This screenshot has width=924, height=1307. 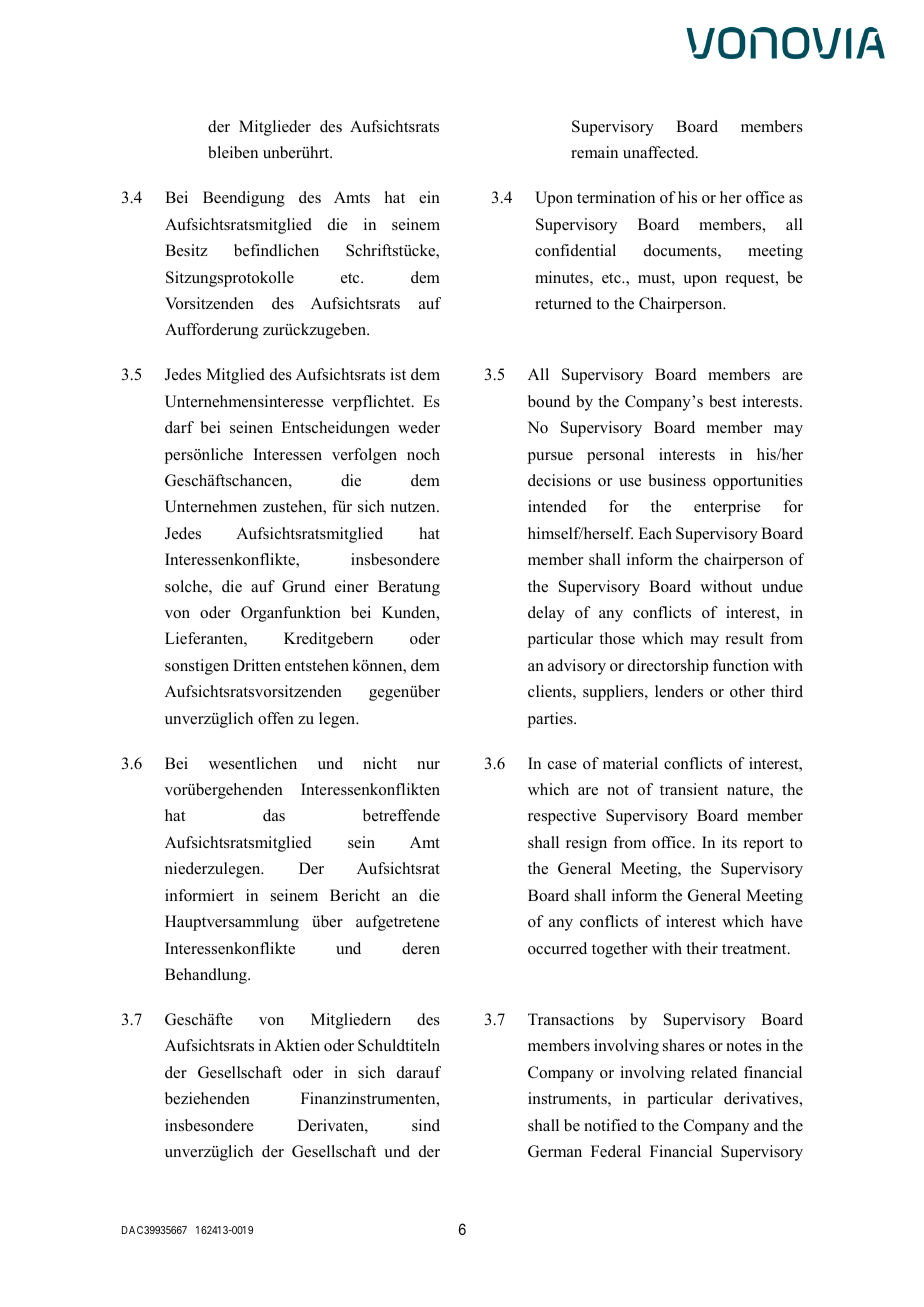 What do you see at coordinates (352, 586) in the screenshot?
I see `einer` at bounding box center [352, 586].
